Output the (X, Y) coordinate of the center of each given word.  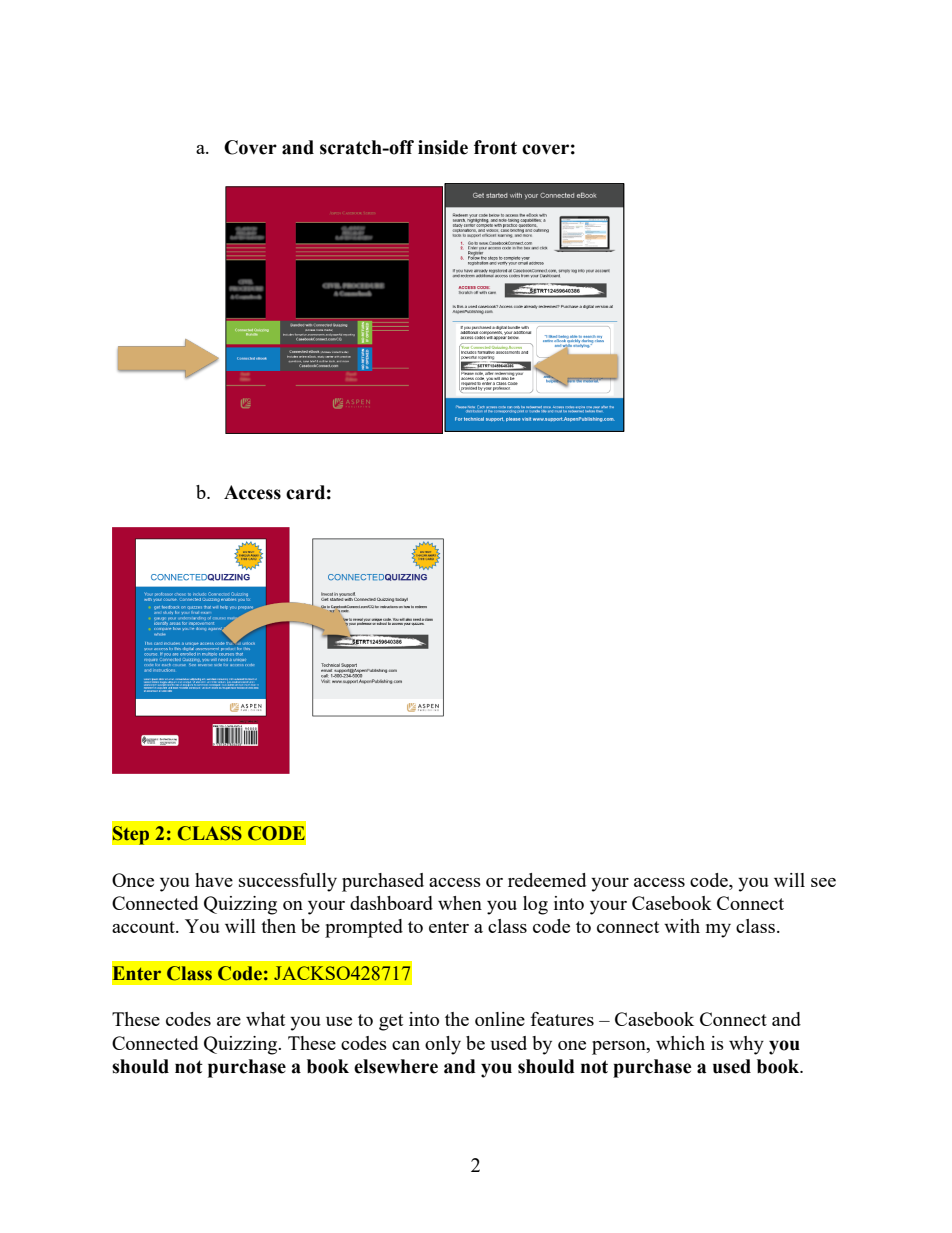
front (495, 147)
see (823, 882)
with (682, 926)
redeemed (547, 880)
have (214, 880)
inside (443, 147)
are (229, 1021)
